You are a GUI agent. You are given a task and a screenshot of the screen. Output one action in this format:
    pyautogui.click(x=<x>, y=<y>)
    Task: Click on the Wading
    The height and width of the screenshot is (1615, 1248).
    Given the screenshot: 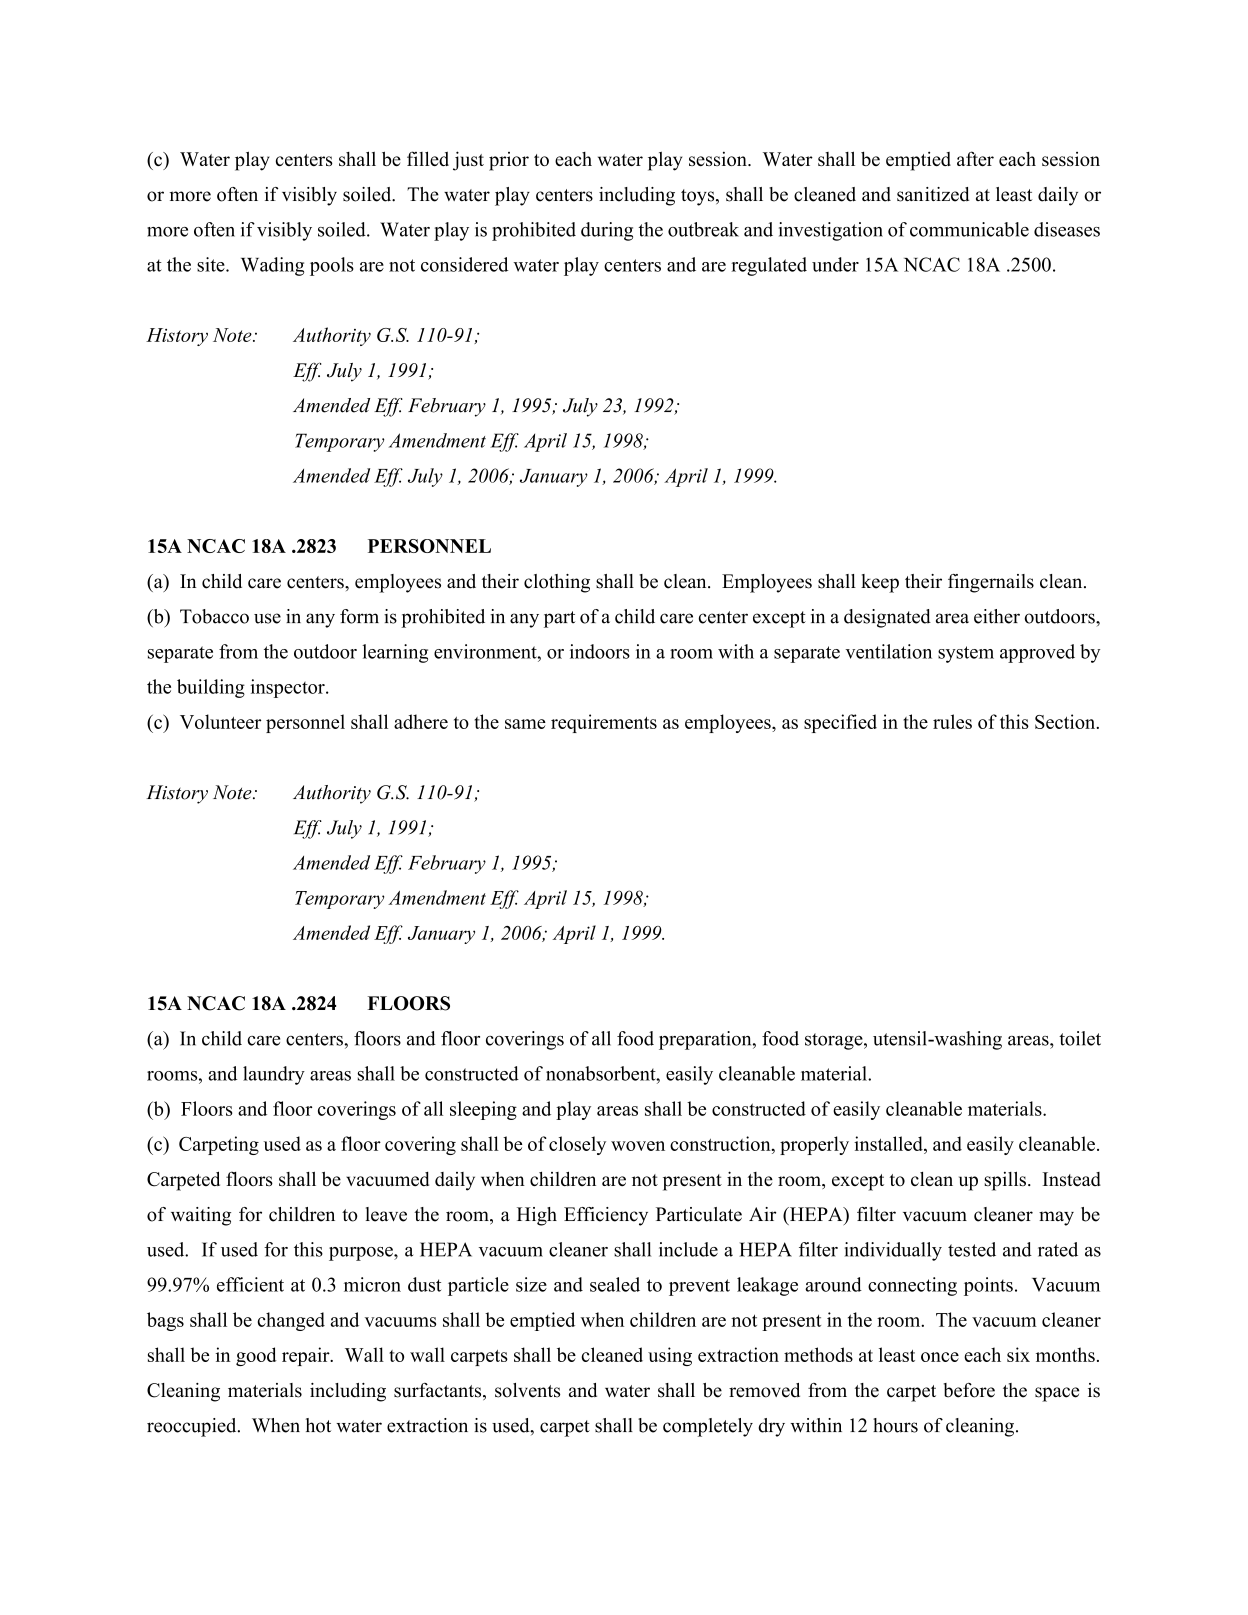 What is the action you would take?
    pyautogui.click(x=272, y=266)
